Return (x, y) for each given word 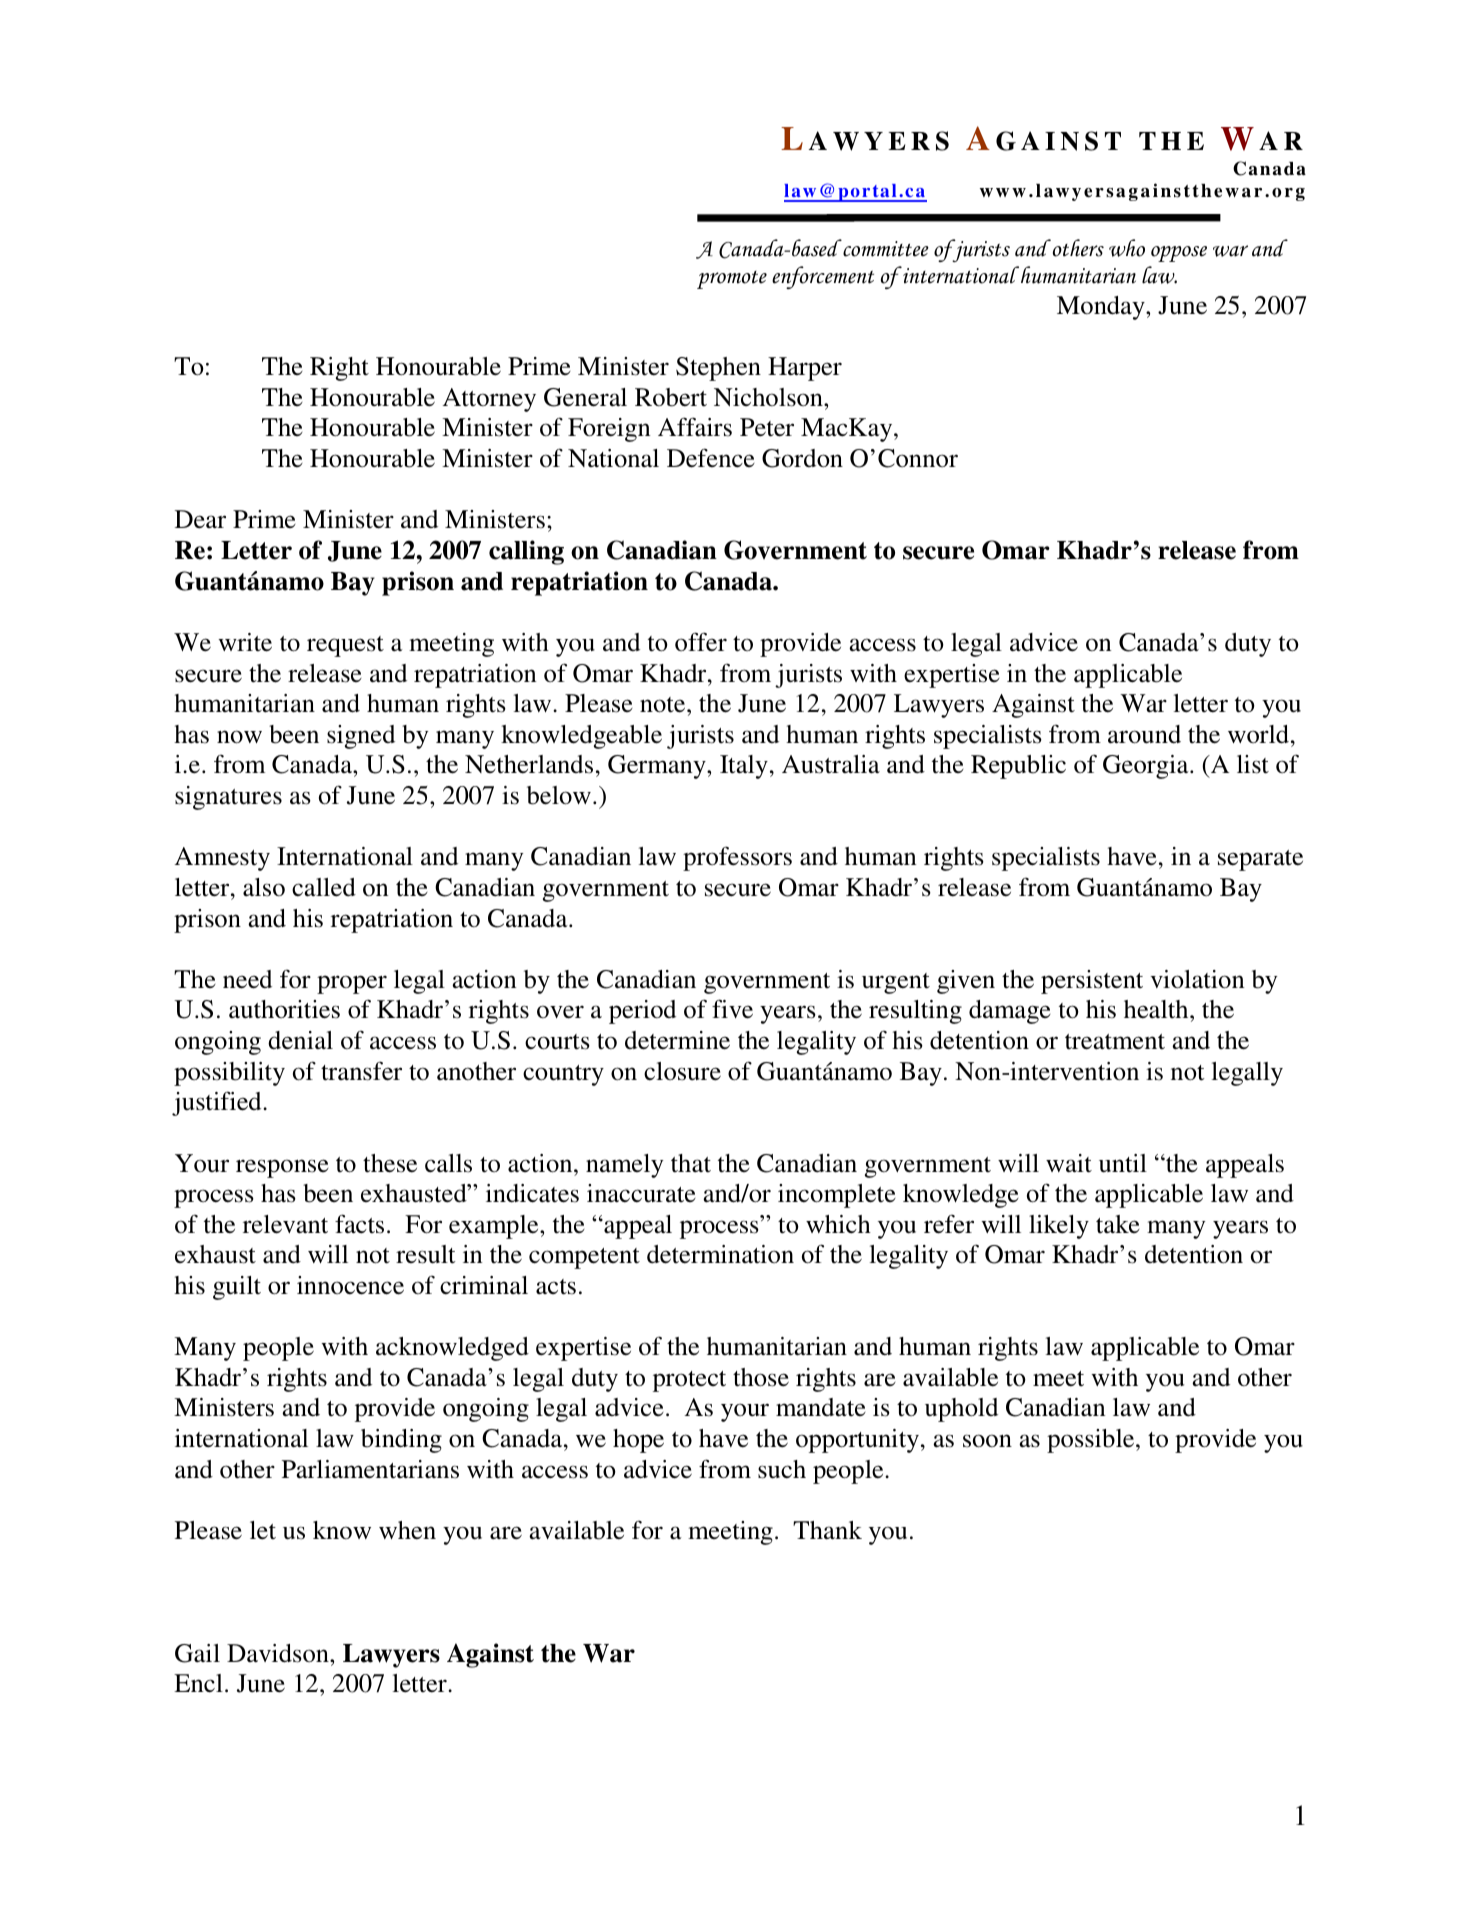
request (345, 646)
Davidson (279, 1653)
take (1118, 1224)
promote (732, 280)
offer (701, 642)
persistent (1092, 982)
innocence (350, 1285)
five (732, 1009)
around (1144, 734)
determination (720, 1254)
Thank (827, 1530)
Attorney (489, 400)
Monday (1102, 308)
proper (352, 984)
